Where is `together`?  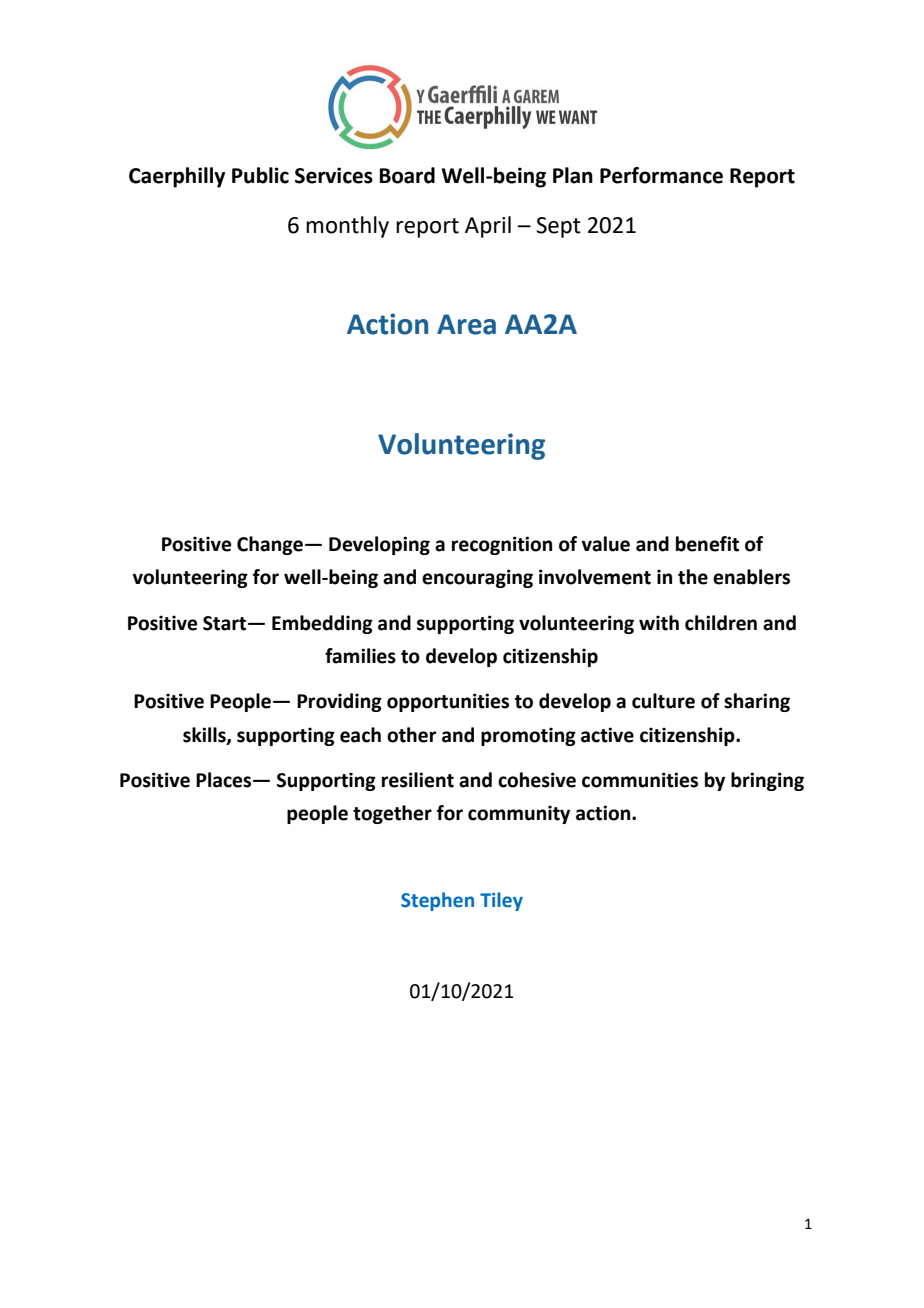 together is located at coordinates (392, 814).
